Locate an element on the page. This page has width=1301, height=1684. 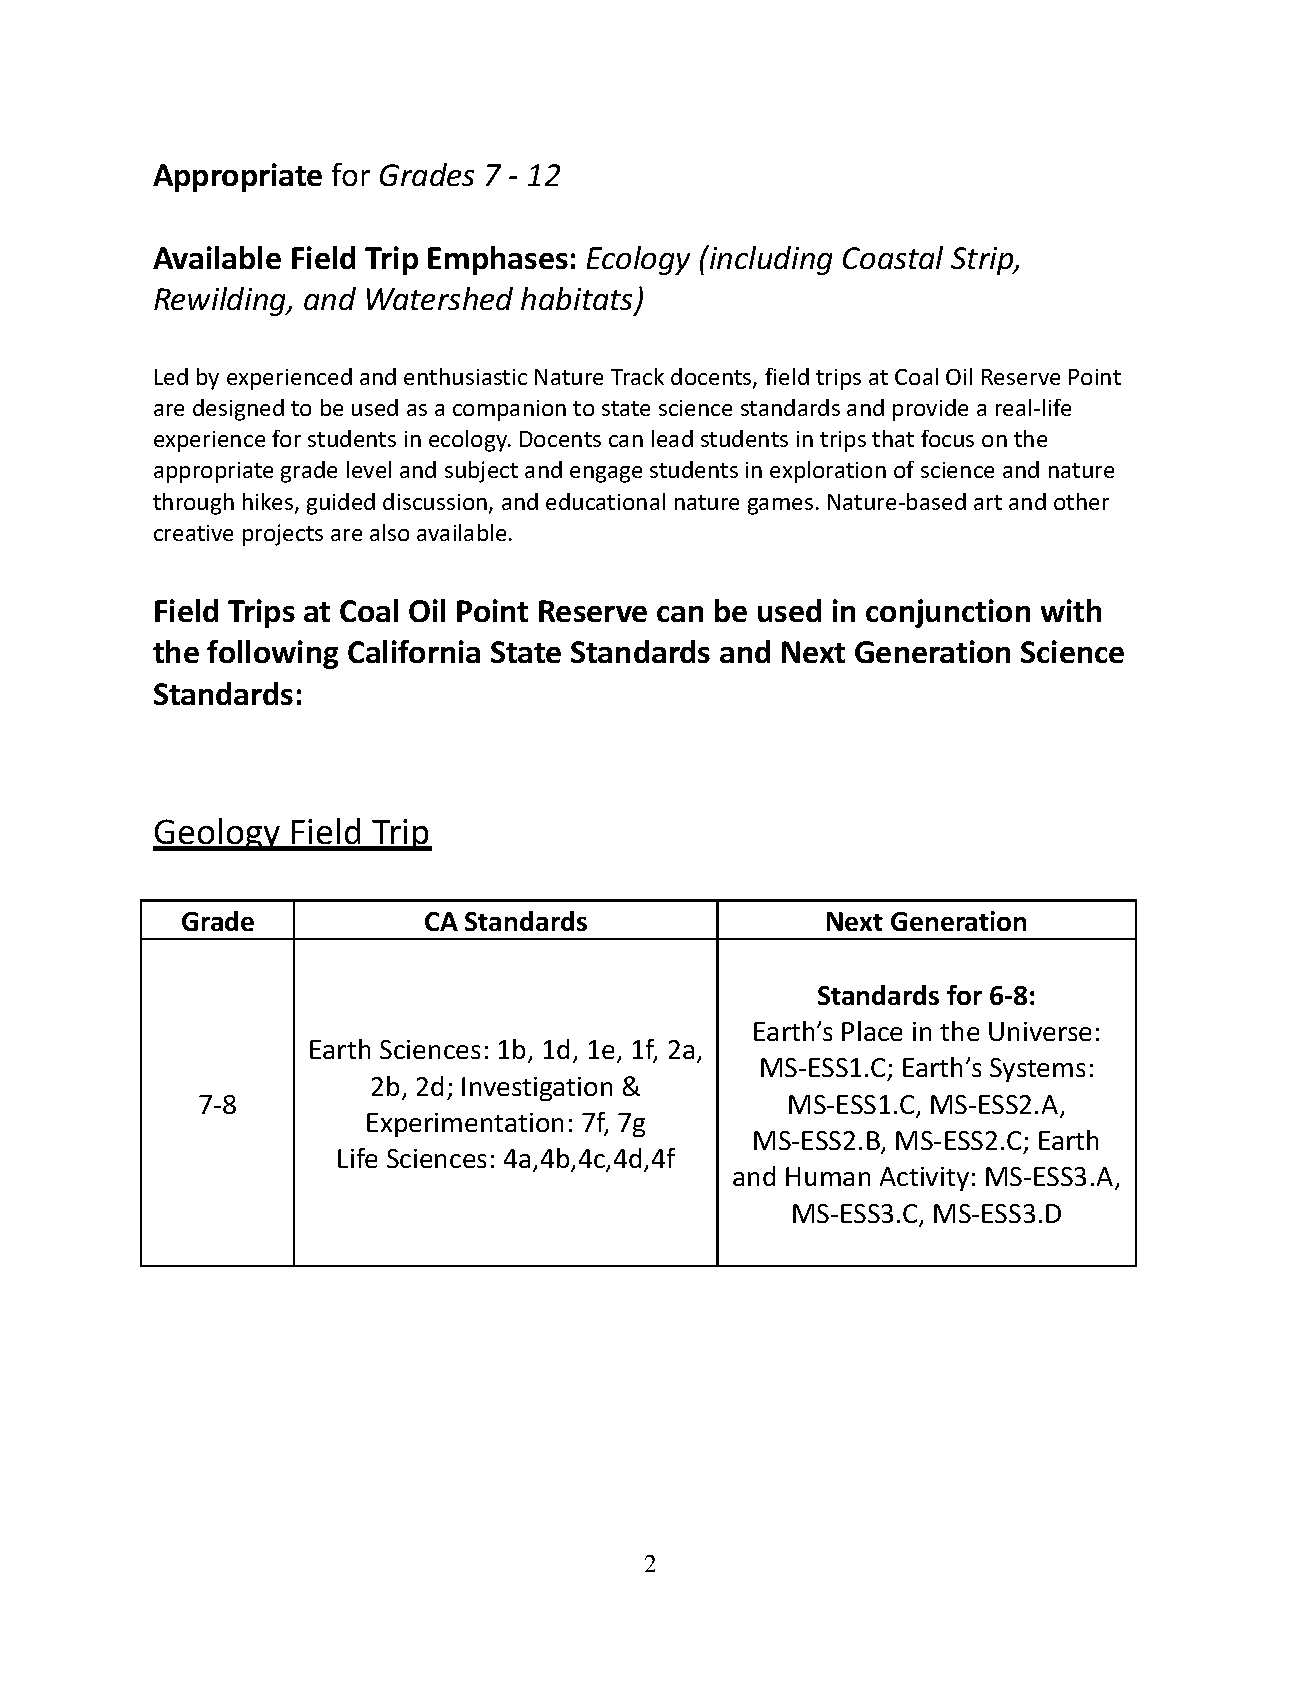
conjunction is located at coordinates (948, 613).
